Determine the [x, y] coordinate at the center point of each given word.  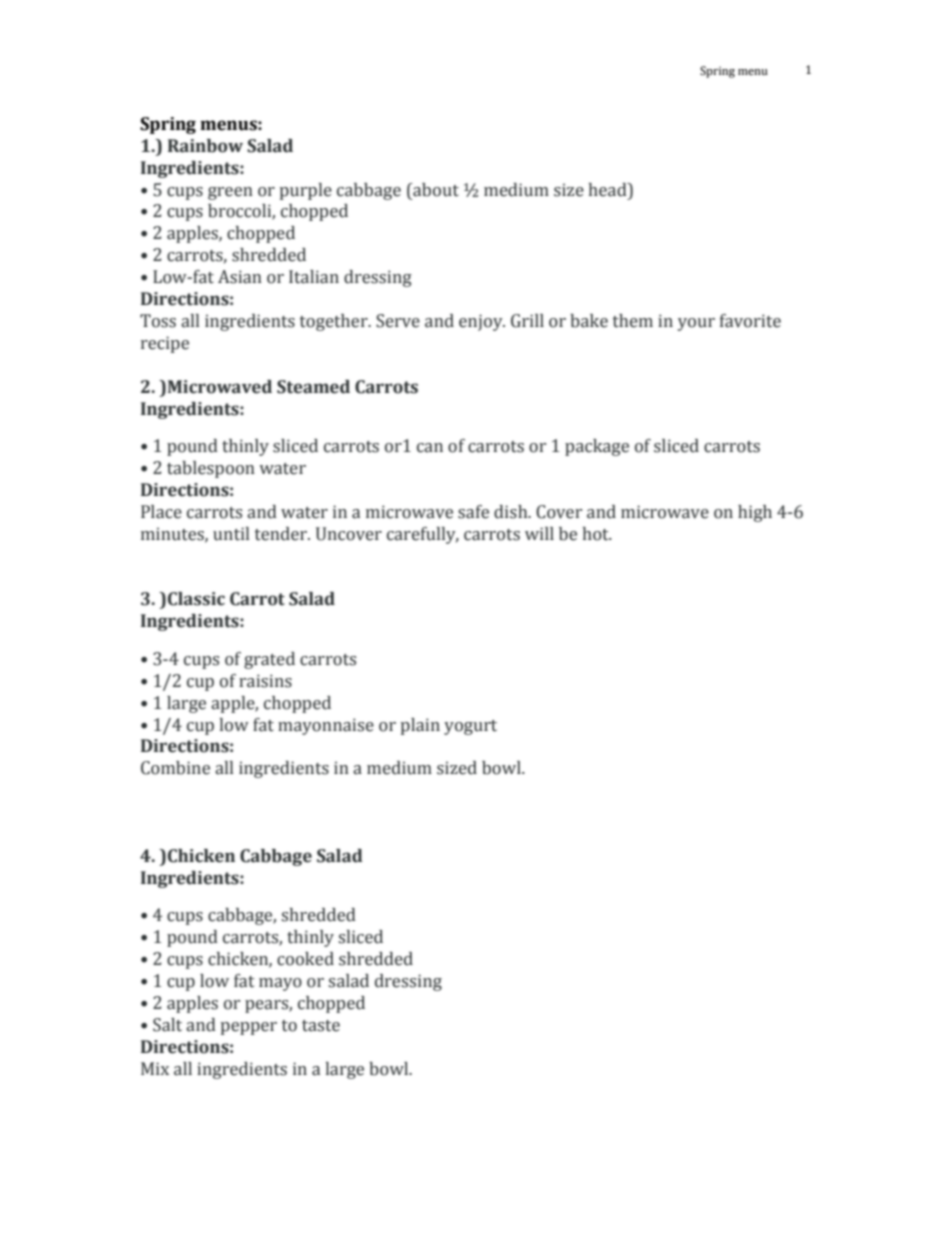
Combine [175, 768]
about [435, 190]
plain [420, 726]
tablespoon [211, 469]
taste [321, 1026]
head [609, 190]
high [755, 513]
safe [473, 512]
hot [597, 534]
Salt [167, 1025]
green [230, 193]
